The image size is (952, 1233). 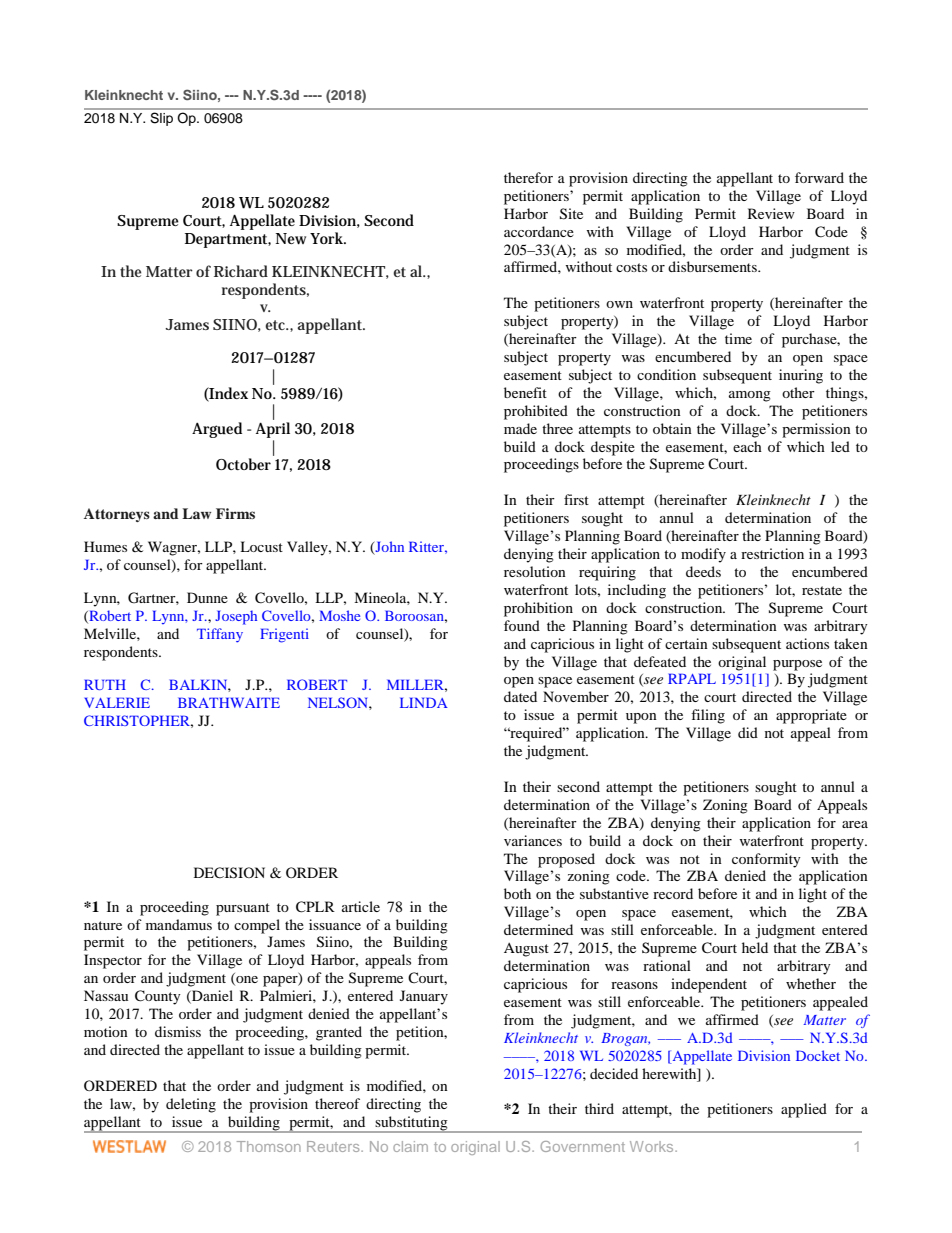 I want to click on each, so click(x=747, y=446).
